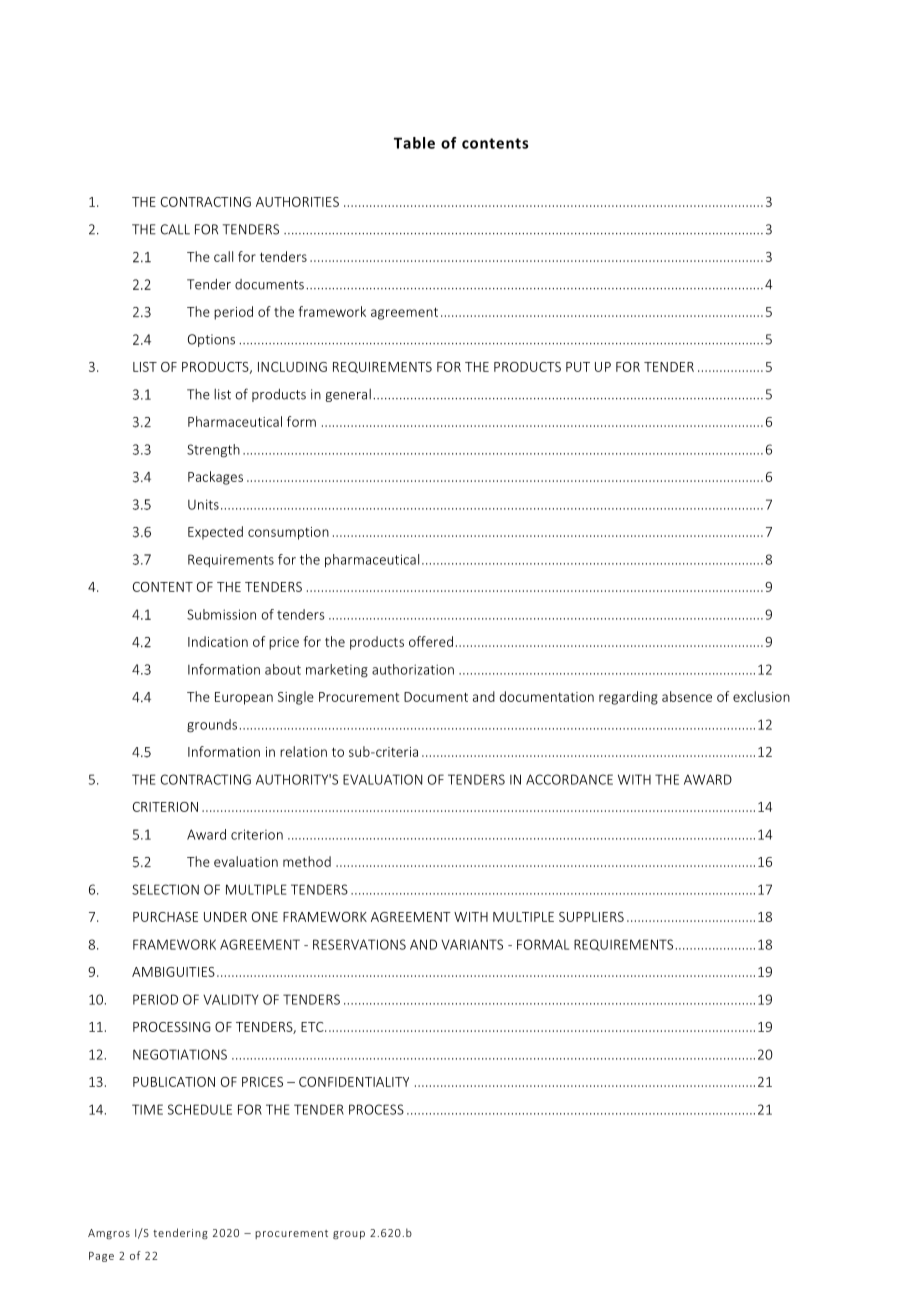 This screenshot has height=1308, width=924. Describe the element at coordinates (292, 367) in the screenshot. I see `INCLUDING` at that location.
